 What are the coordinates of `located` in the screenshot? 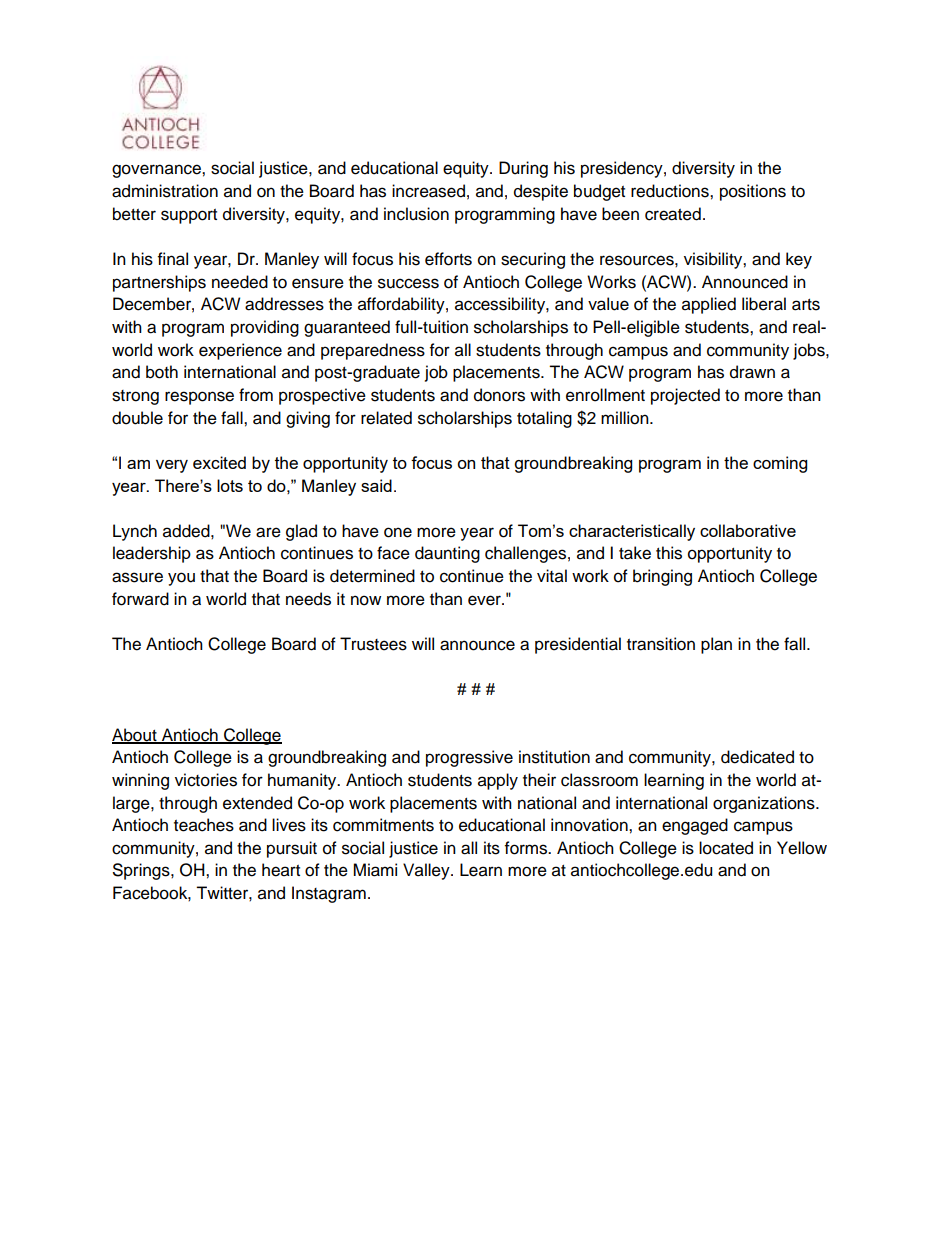 It's located at (726, 848).
